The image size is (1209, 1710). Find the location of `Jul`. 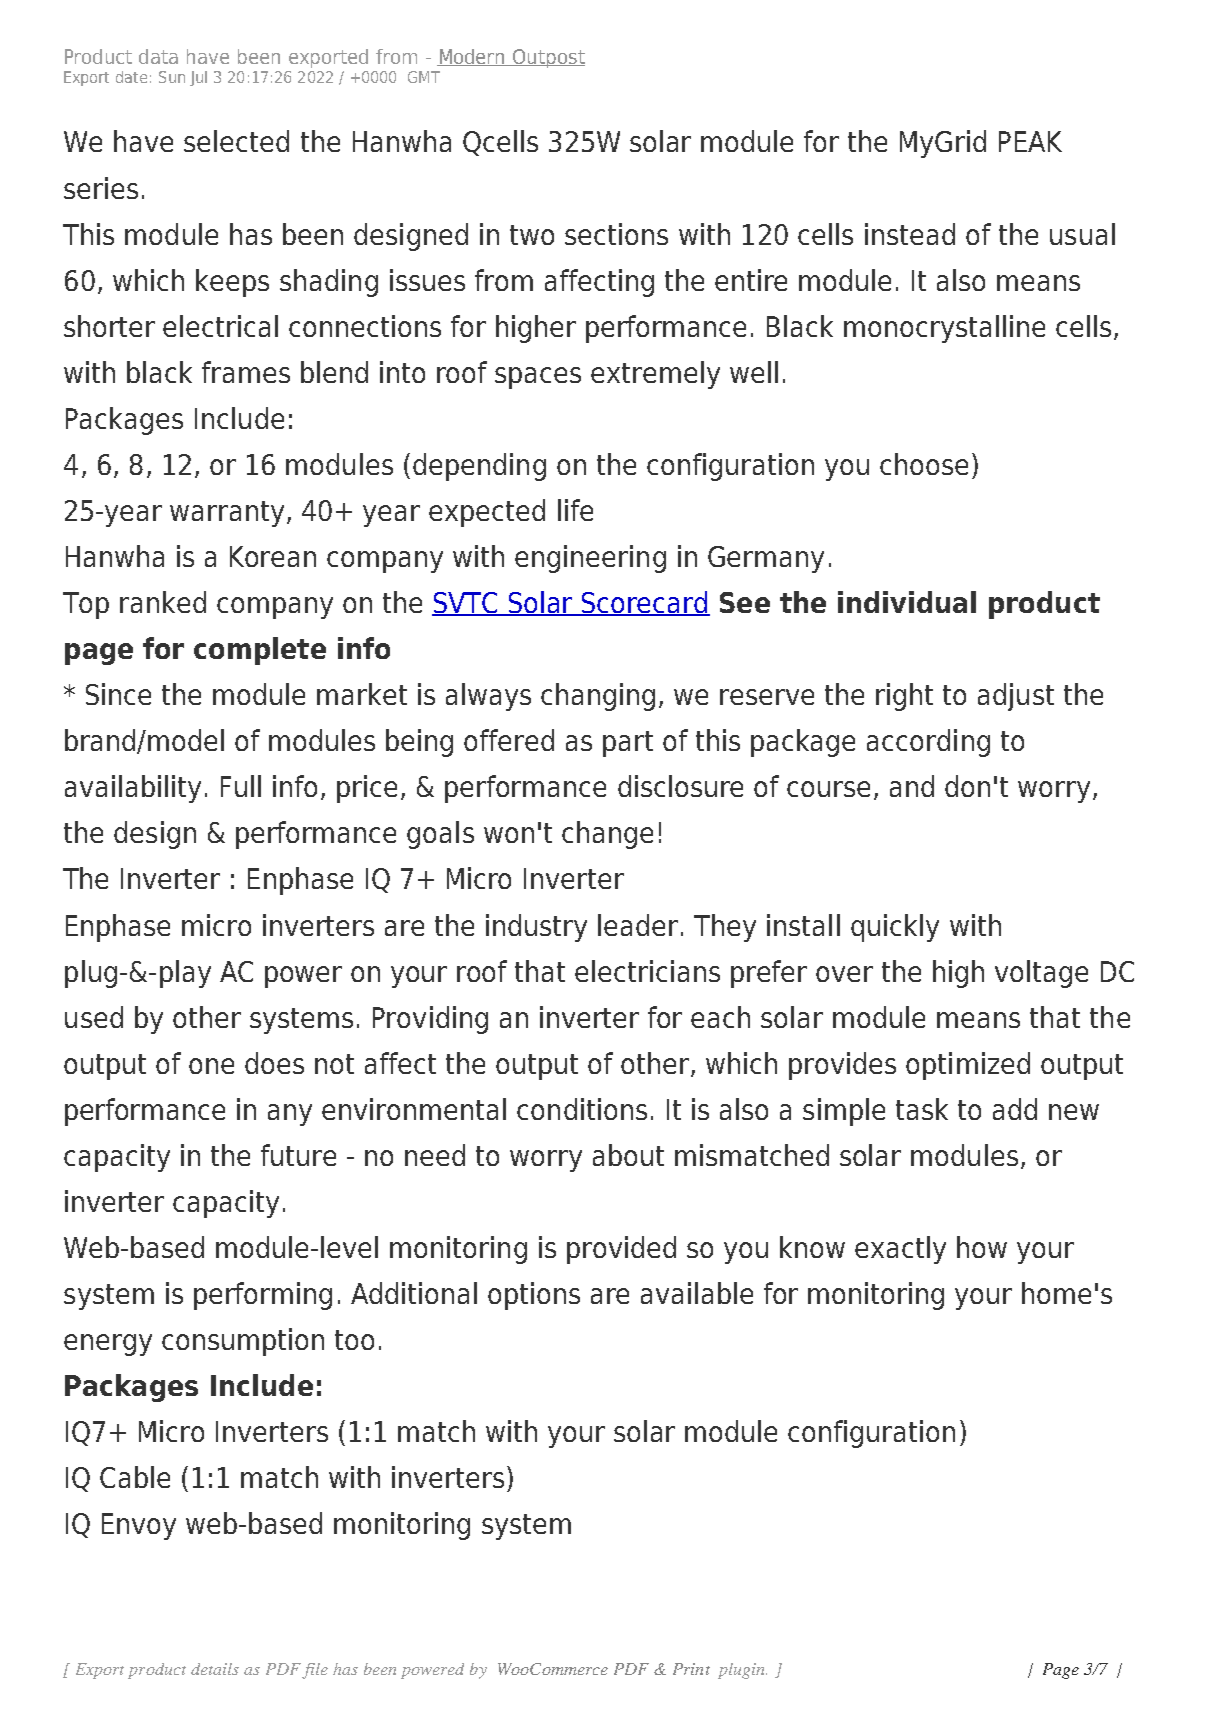

Jul is located at coordinates (198, 78).
